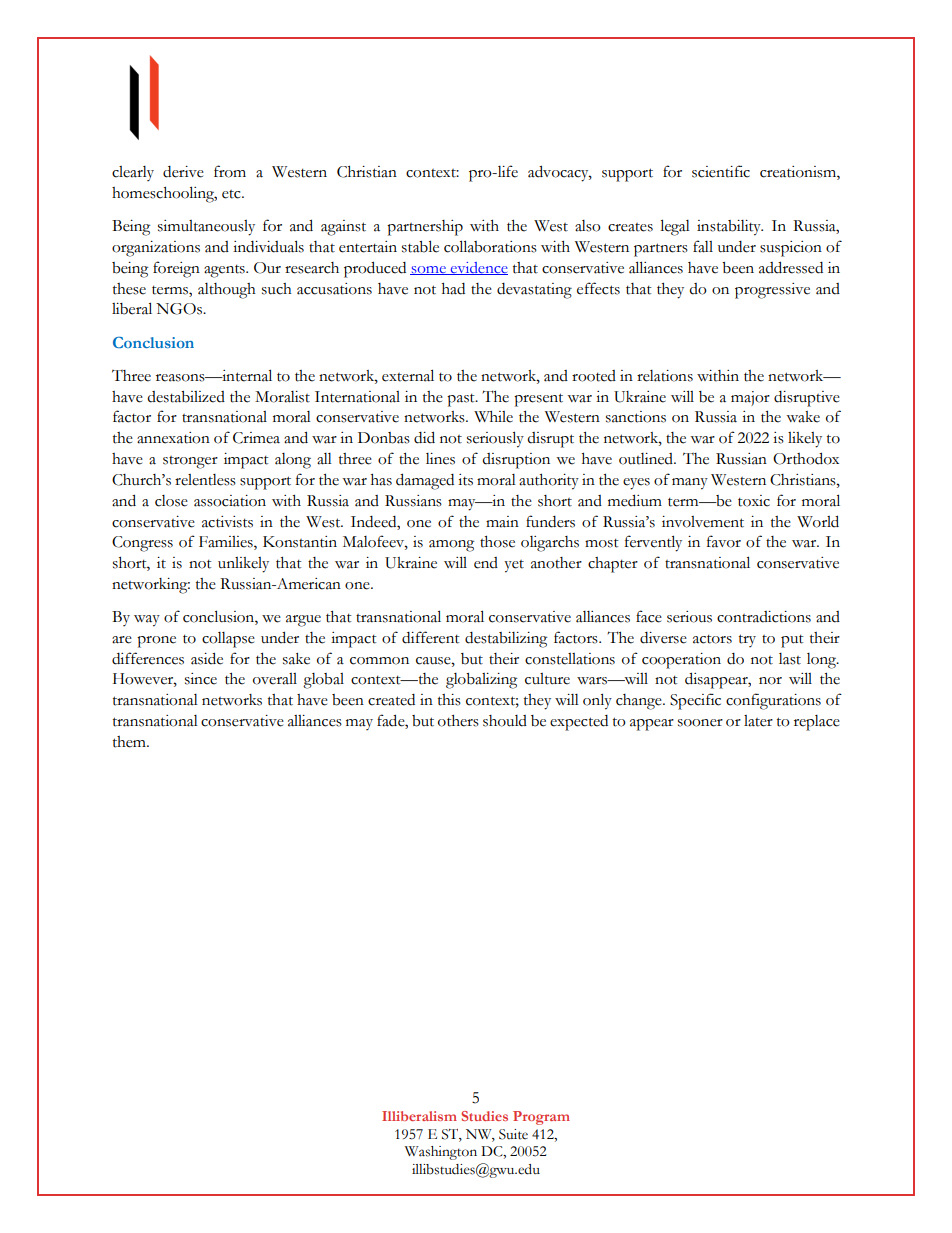 The image size is (952, 1233). What do you see at coordinates (130, 742) in the page?
I see `them` at bounding box center [130, 742].
